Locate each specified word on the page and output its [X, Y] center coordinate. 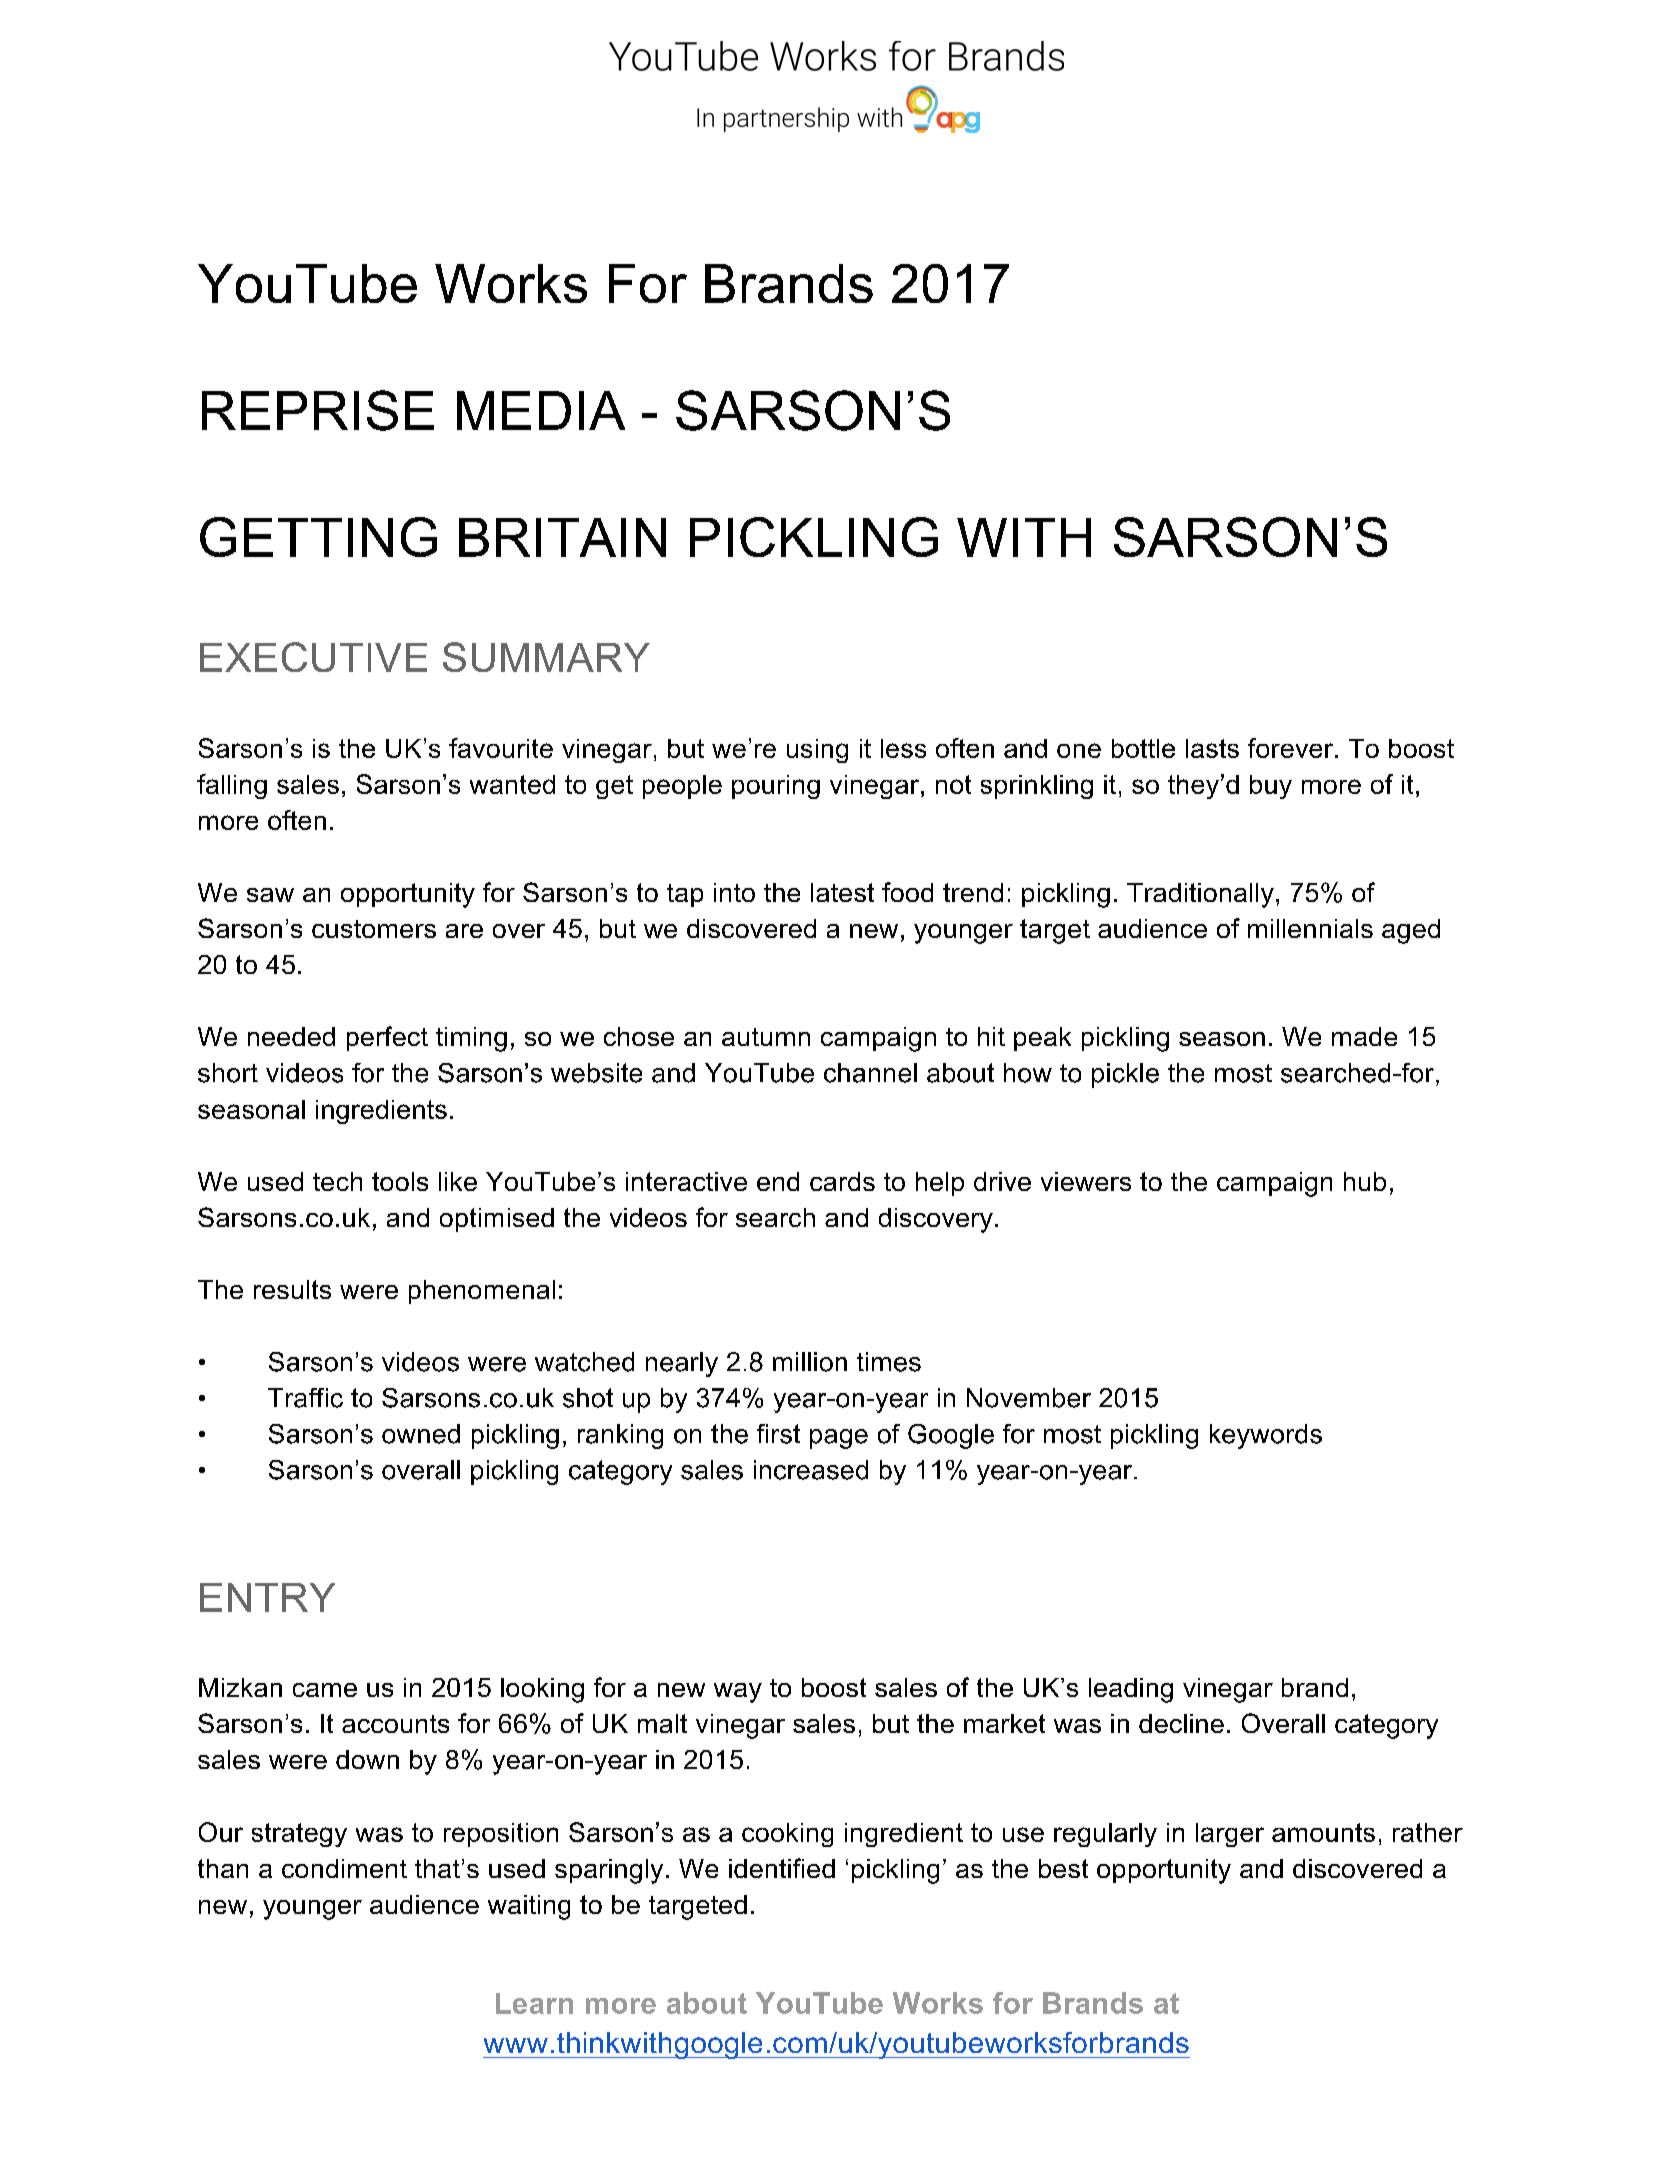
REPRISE [318, 410]
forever [1292, 748]
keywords [1266, 1436]
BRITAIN [562, 537]
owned [421, 1434]
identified [782, 1868]
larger [1230, 1835]
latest [842, 892]
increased [811, 1470]
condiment [344, 1868]
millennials [1310, 928]
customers [374, 929]
